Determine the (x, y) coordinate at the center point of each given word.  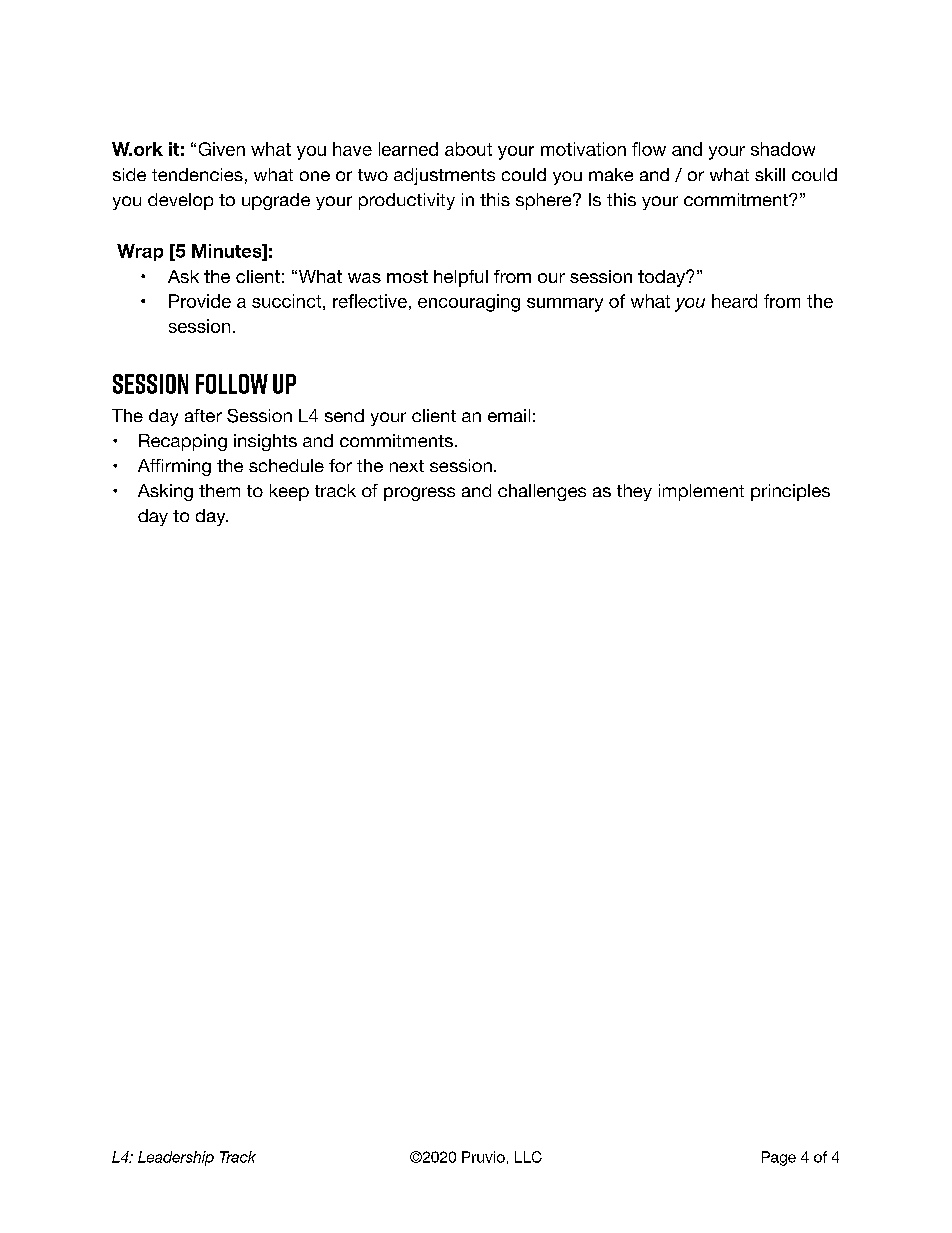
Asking (165, 492)
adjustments (444, 176)
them (219, 490)
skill (770, 174)
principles (790, 492)
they (634, 492)
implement (701, 492)
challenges (542, 492)
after (203, 415)
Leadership (176, 1158)
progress (419, 494)
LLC (528, 1157)
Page (779, 1158)
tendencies (197, 174)
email (509, 415)
